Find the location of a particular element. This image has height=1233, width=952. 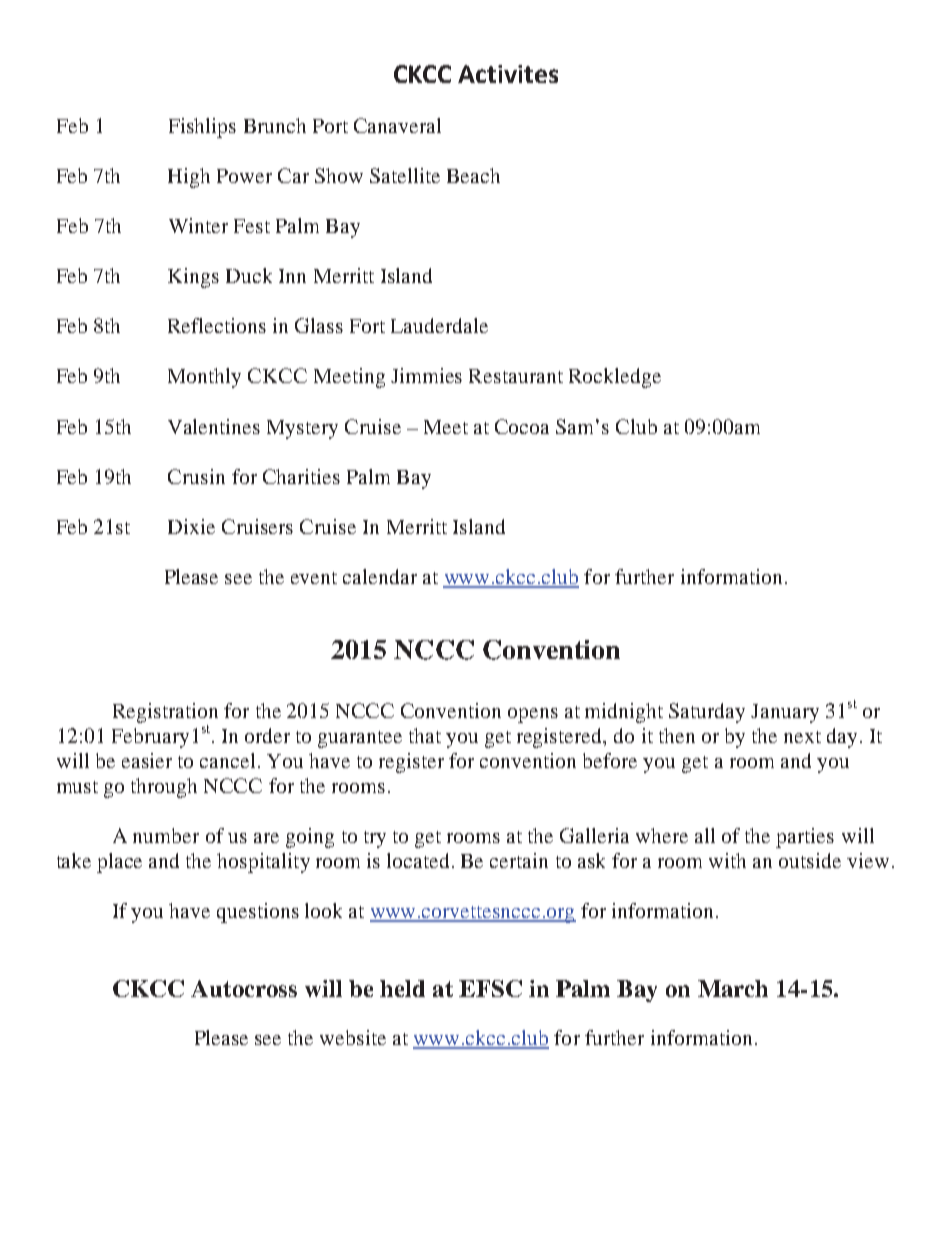

event is located at coordinates (314, 578).
